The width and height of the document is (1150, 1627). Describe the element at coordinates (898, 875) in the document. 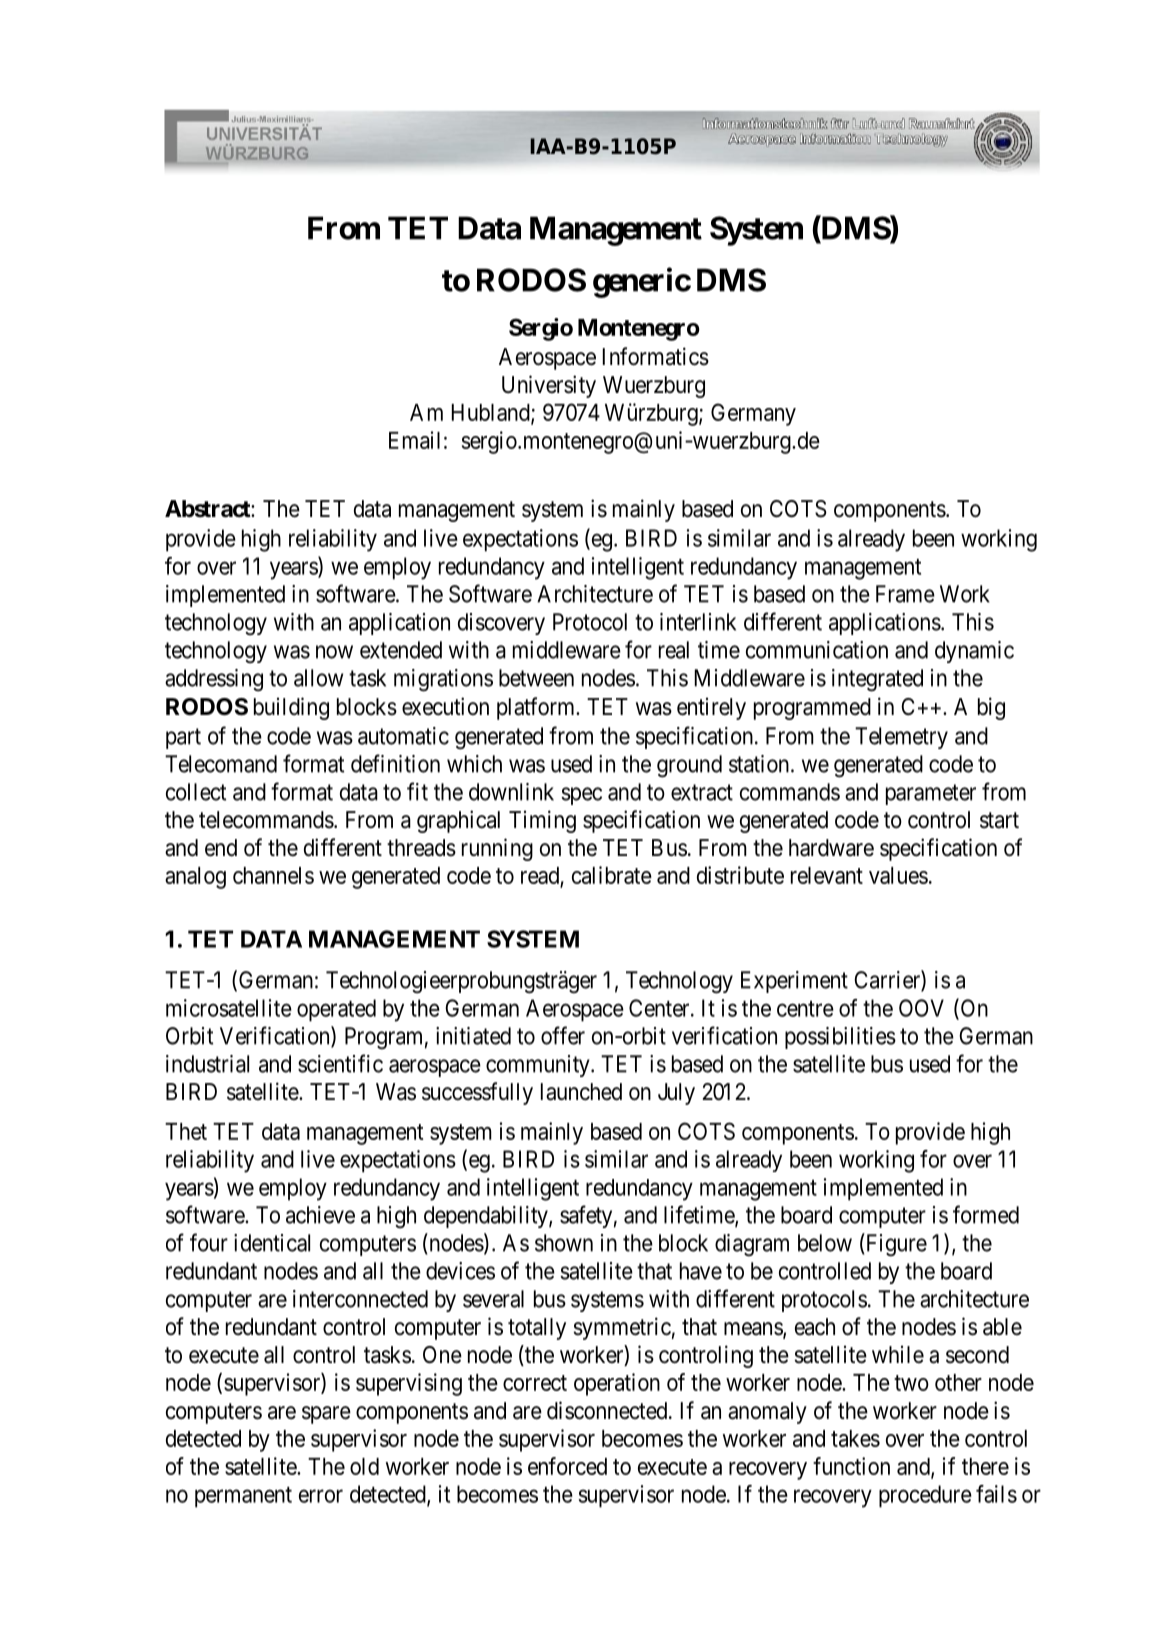

I see `values` at that location.
